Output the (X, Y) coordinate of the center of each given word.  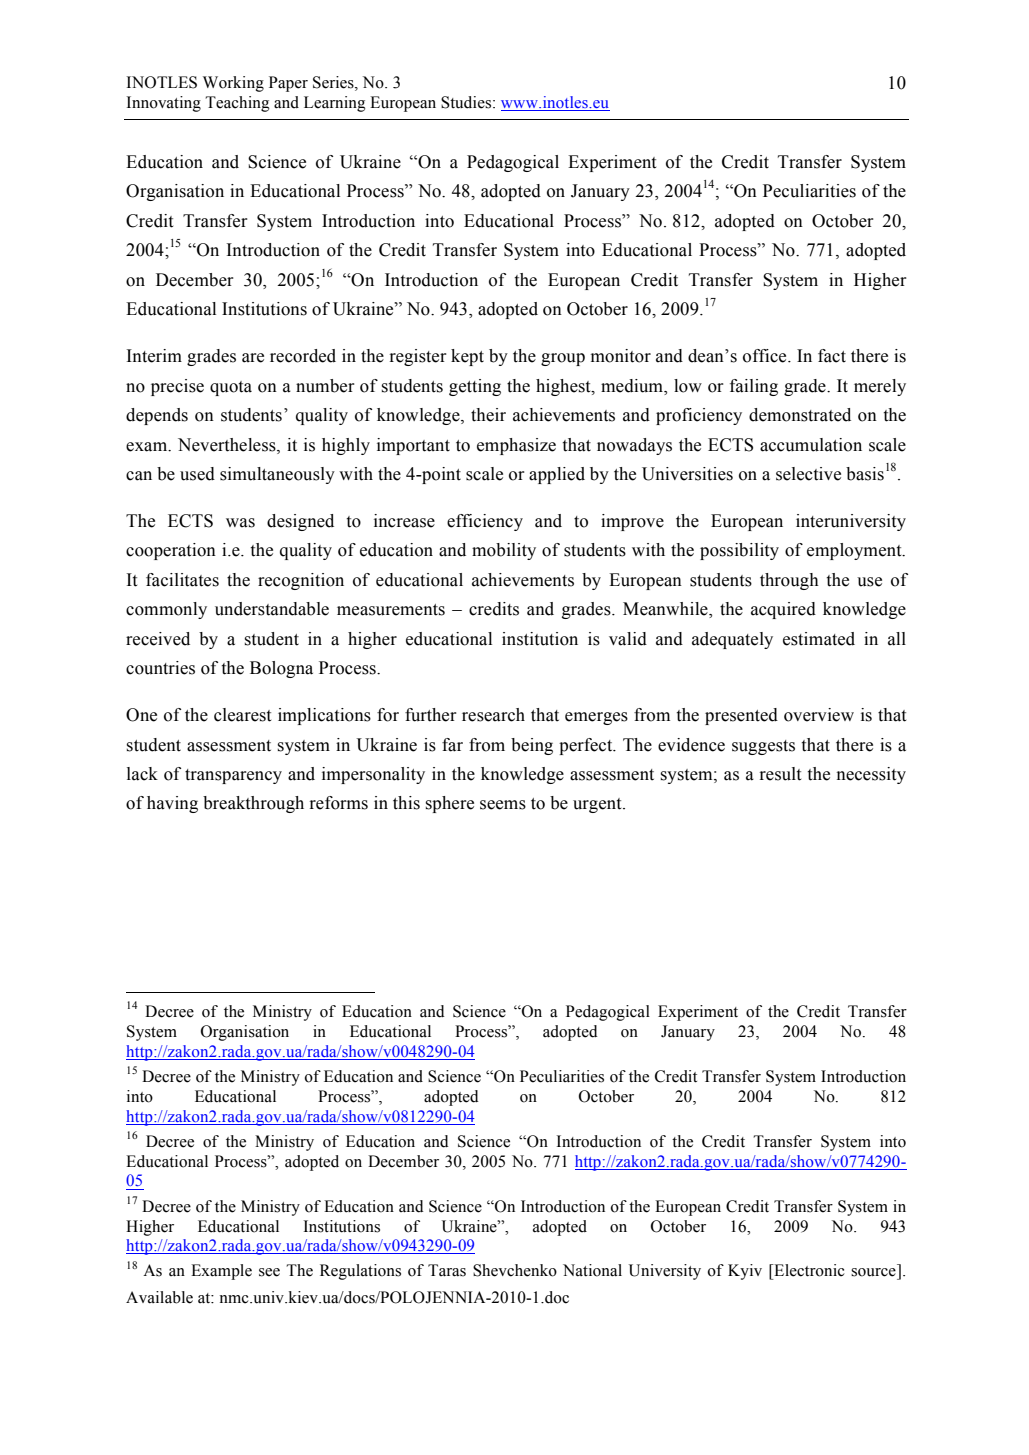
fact (832, 356)
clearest (242, 715)
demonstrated (800, 415)
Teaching (237, 104)
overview (819, 715)
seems (503, 805)
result (780, 774)
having (172, 804)
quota (231, 388)
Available (159, 1297)
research (493, 715)
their (488, 415)
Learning (334, 104)
